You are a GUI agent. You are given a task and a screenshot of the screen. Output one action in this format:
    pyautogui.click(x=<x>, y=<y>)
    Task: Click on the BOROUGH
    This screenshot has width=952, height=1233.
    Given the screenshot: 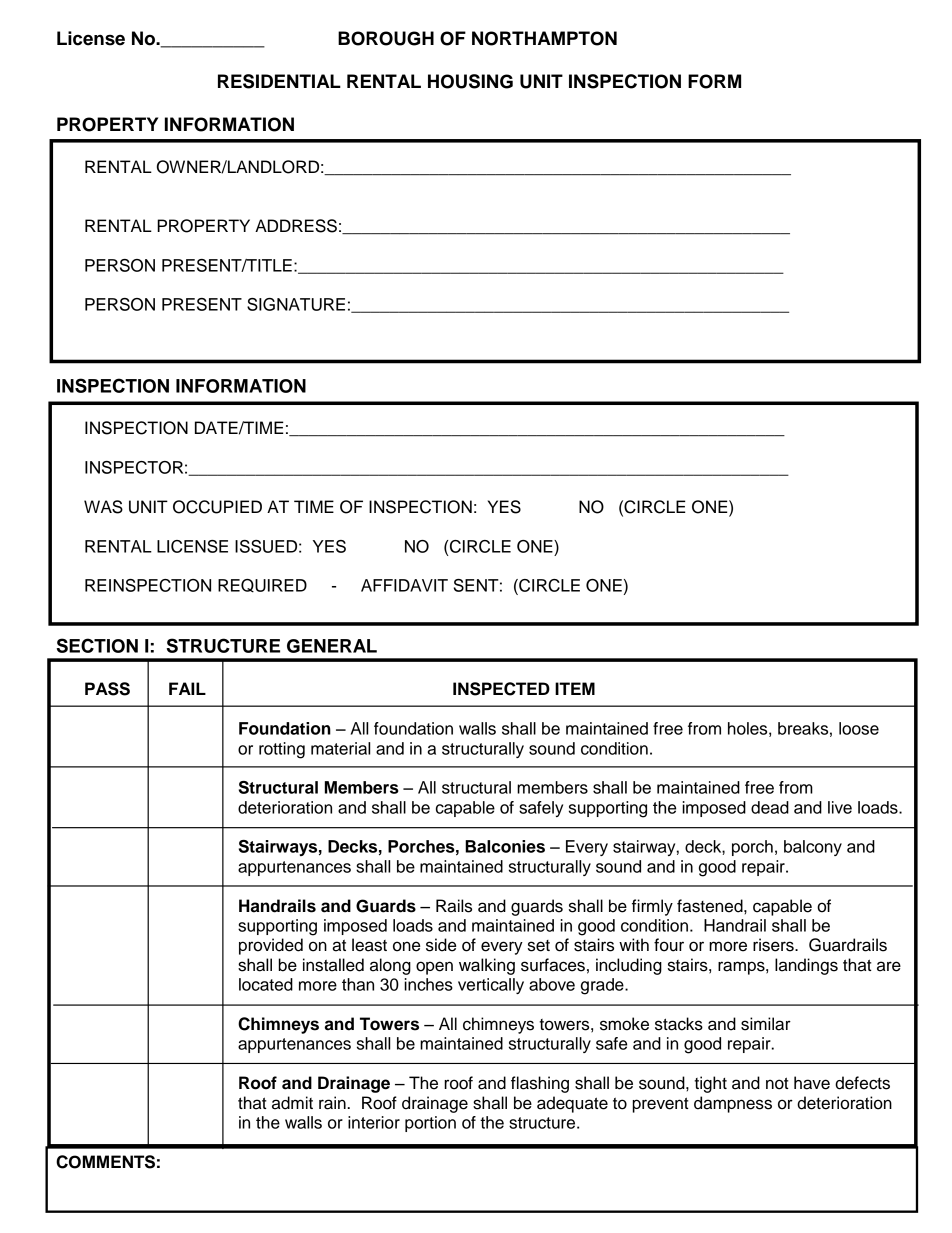 What is the action you would take?
    pyautogui.click(x=386, y=38)
